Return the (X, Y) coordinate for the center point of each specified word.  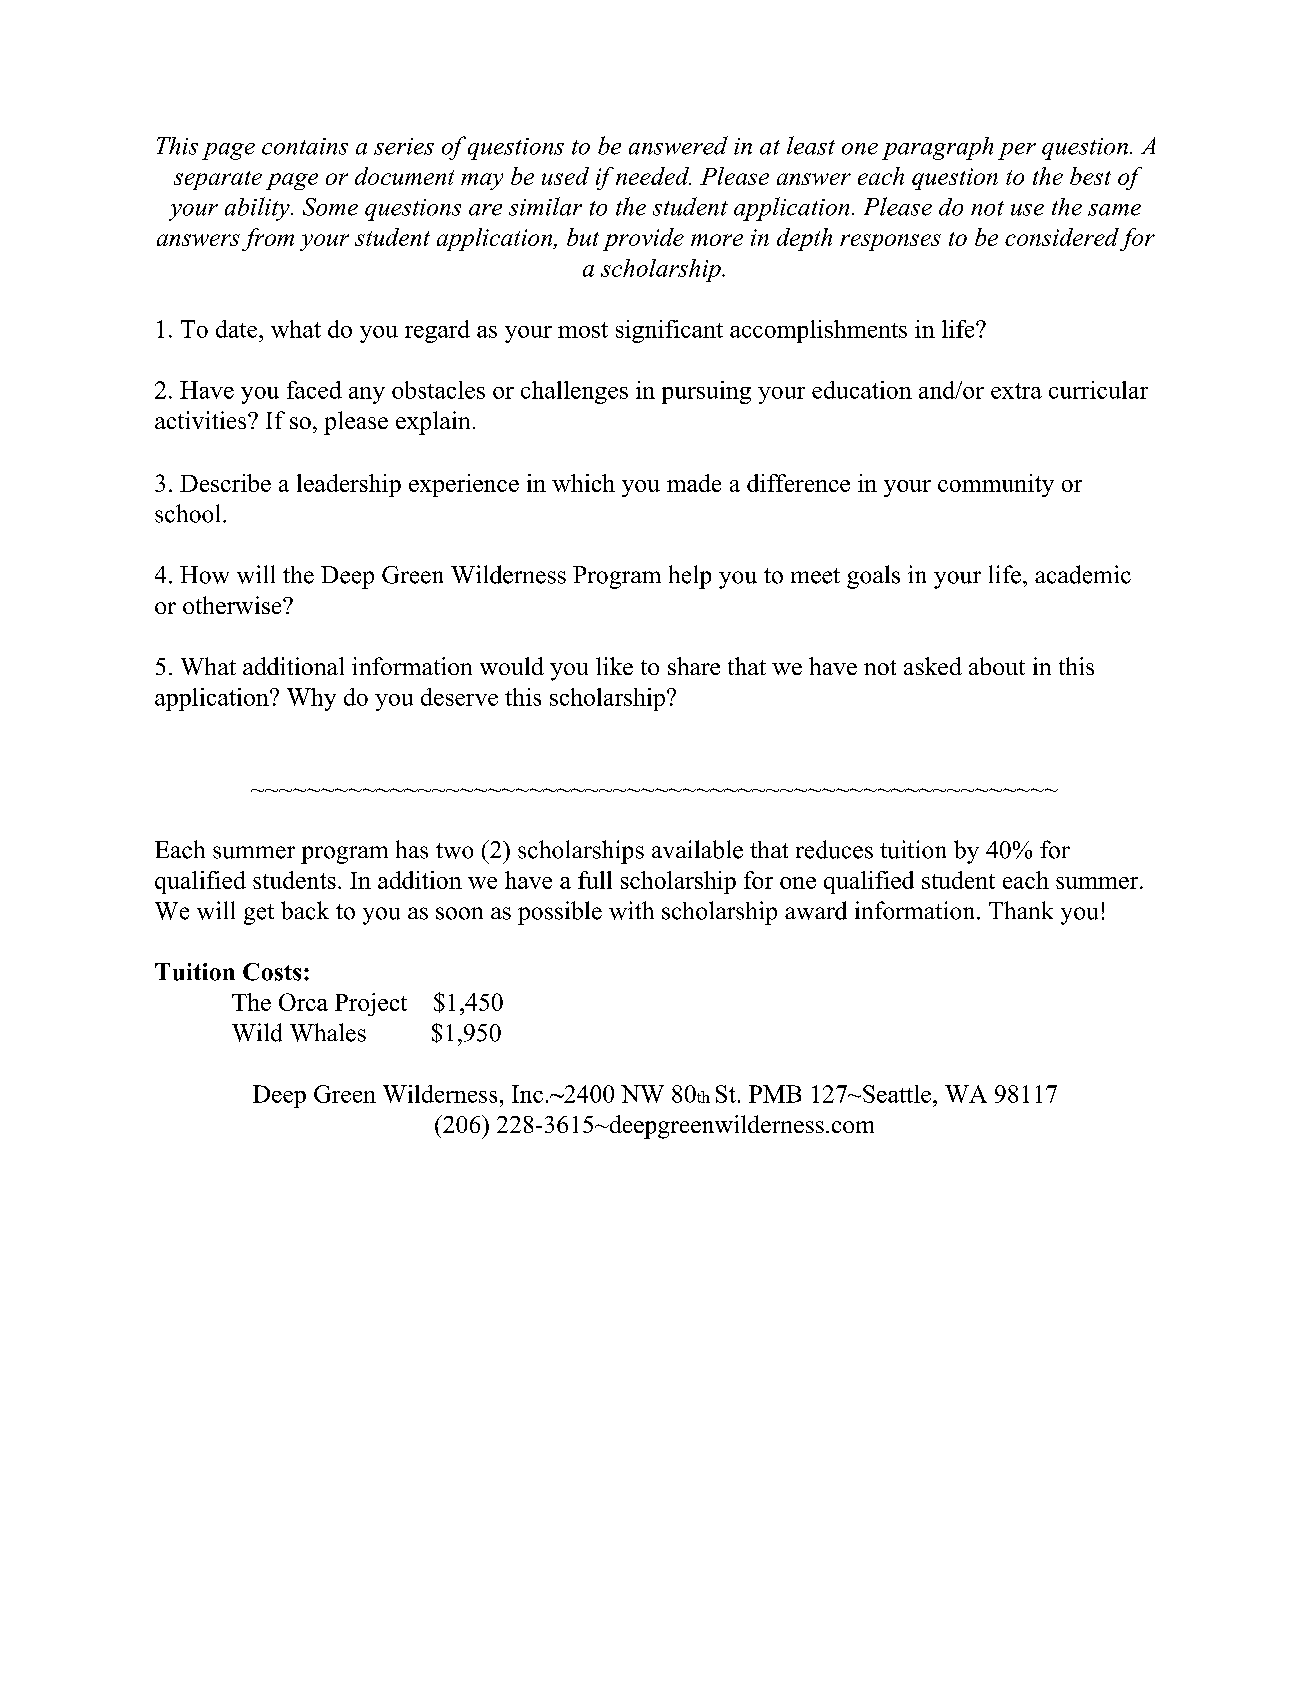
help (690, 577)
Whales (328, 1032)
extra (1016, 391)
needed (653, 176)
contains (305, 146)
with (631, 910)
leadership (349, 485)
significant (669, 331)
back (305, 910)
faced (314, 390)
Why (311, 699)
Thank (1021, 910)
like (614, 666)
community (996, 485)
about (997, 666)
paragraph (937, 148)
